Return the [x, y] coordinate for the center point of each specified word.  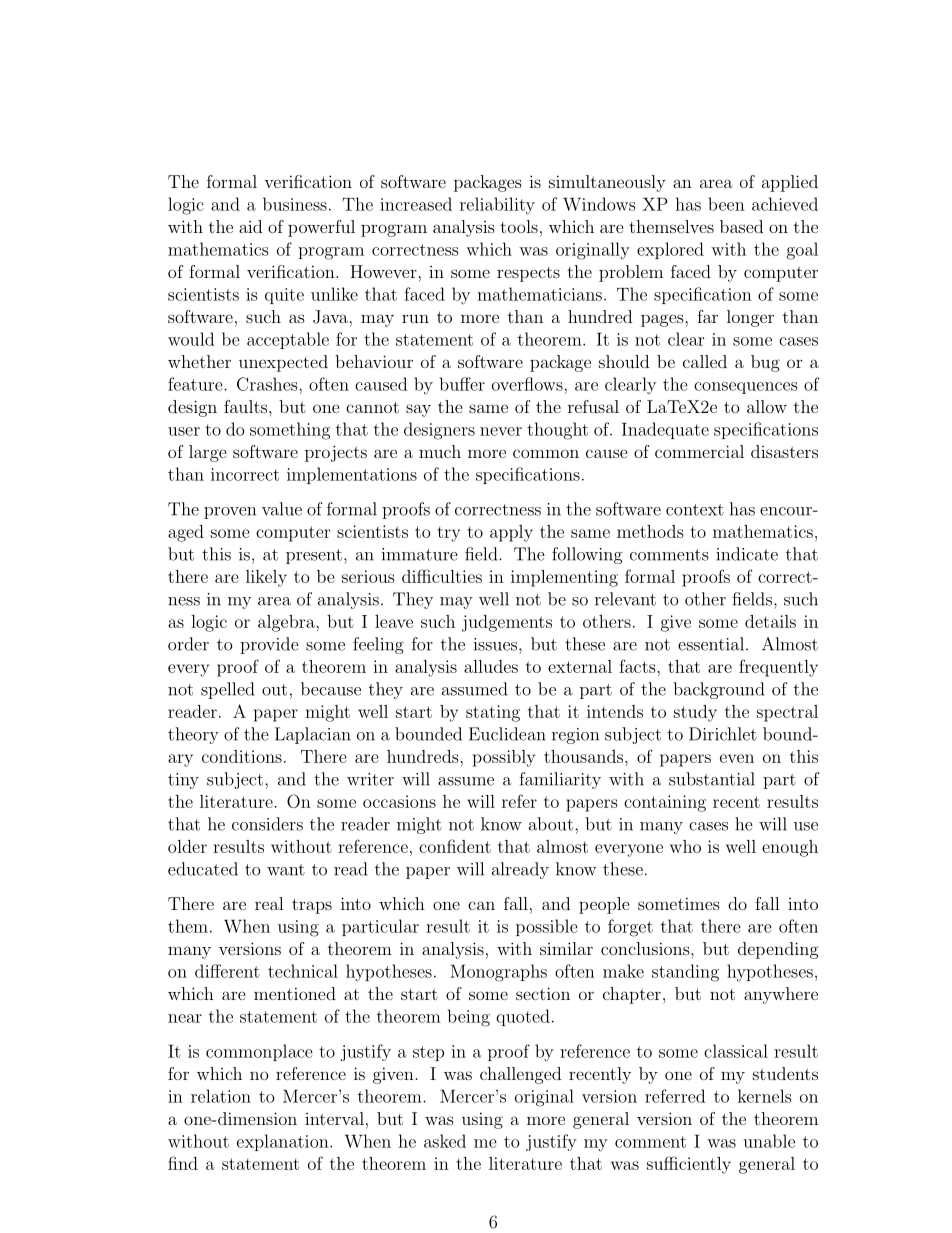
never [501, 431]
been [726, 204]
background [718, 690]
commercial [699, 451]
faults [247, 406]
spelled [227, 690]
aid [250, 226]
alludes [491, 666]
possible [547, 927]
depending [778, 950]
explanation [284, 1142]
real [269, 903]
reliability [497, 206]
